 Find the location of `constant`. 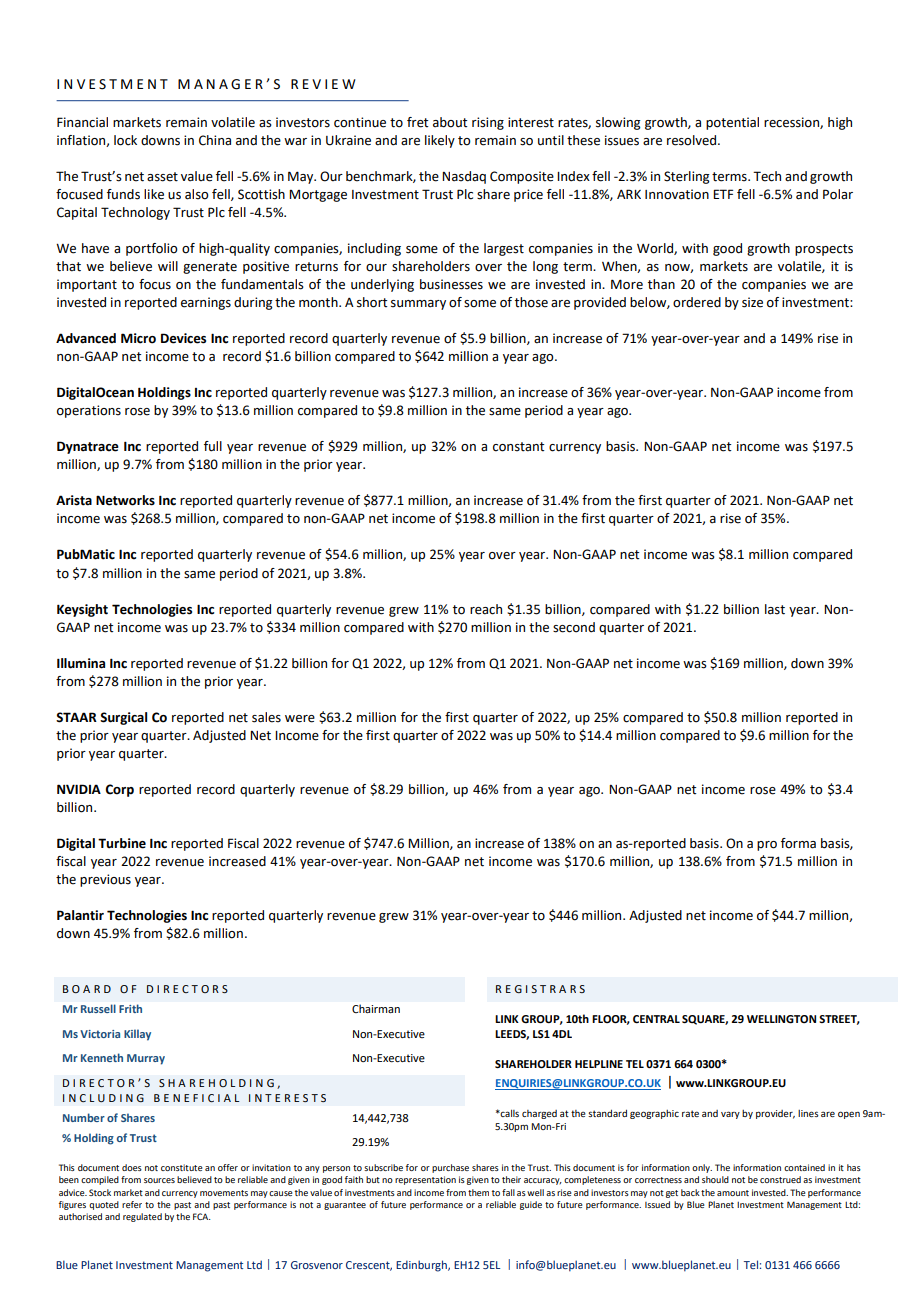

constant is located at coordinates (519, 447).
